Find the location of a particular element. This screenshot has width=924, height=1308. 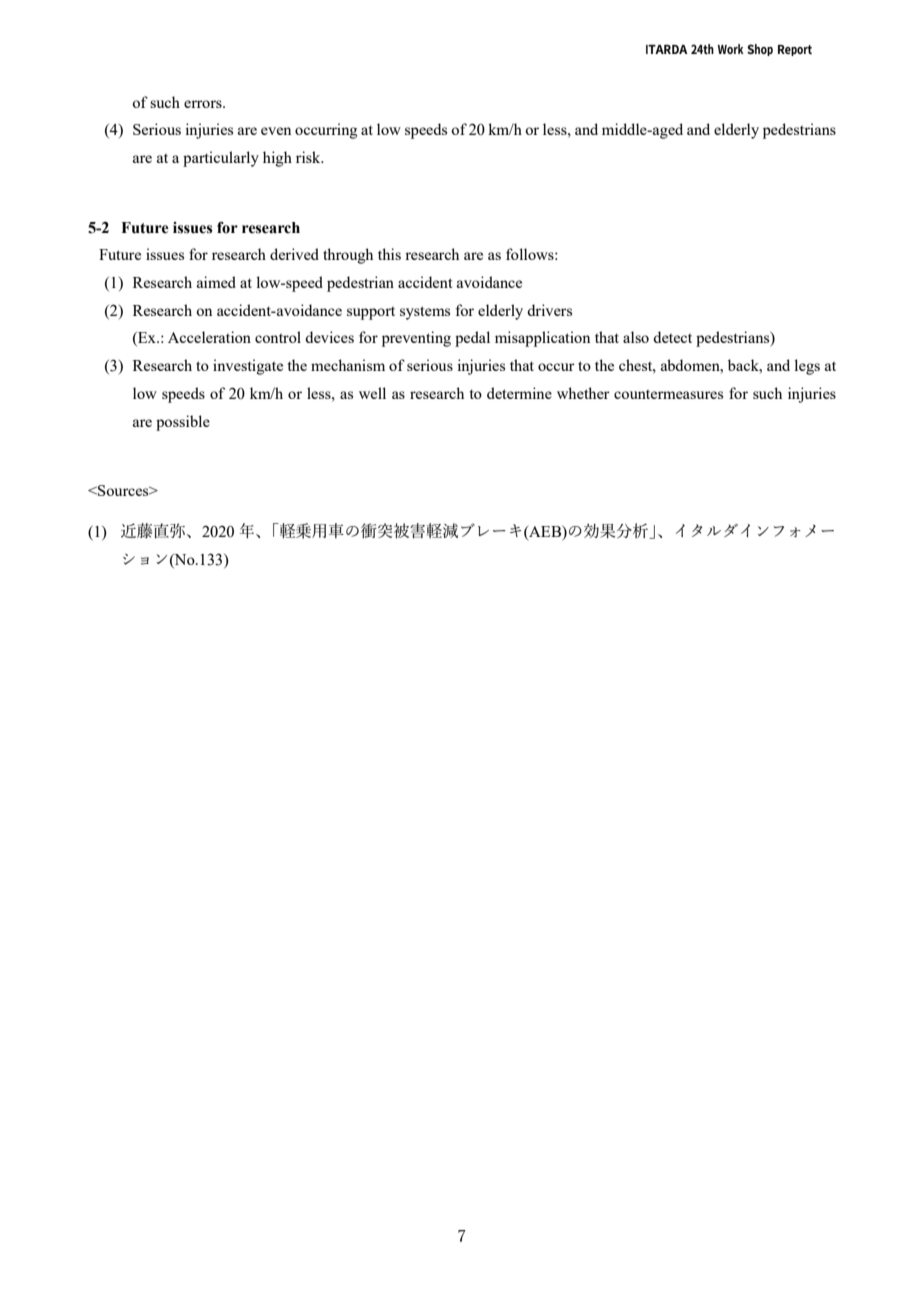

Work is located at coordinates (731, 49).
